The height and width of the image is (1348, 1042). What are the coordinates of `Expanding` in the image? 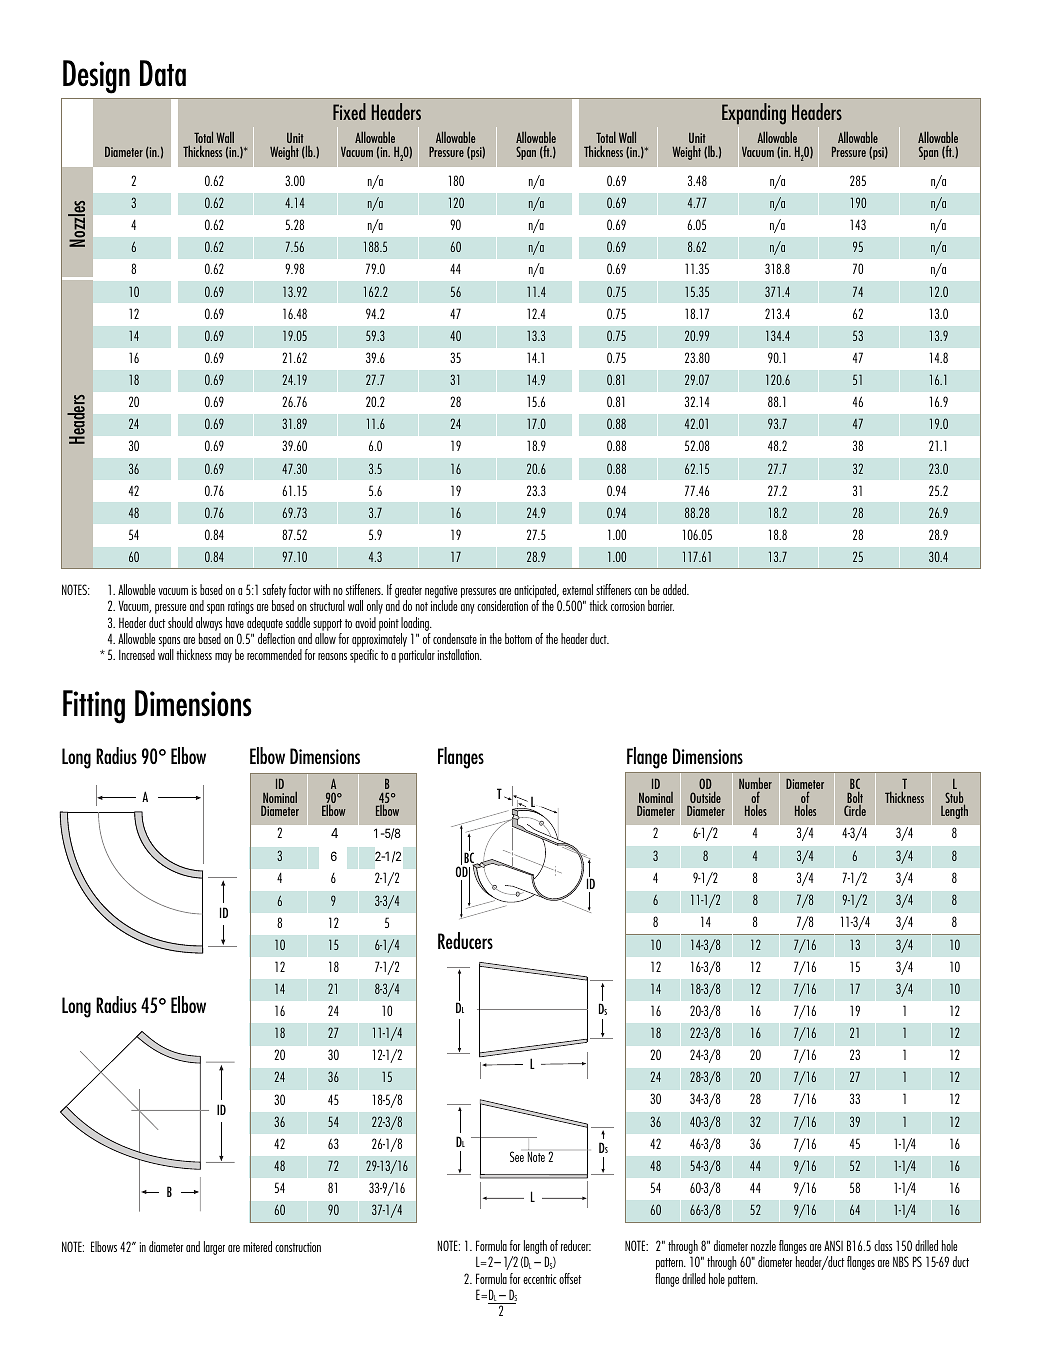 It's located at (754, 114).
